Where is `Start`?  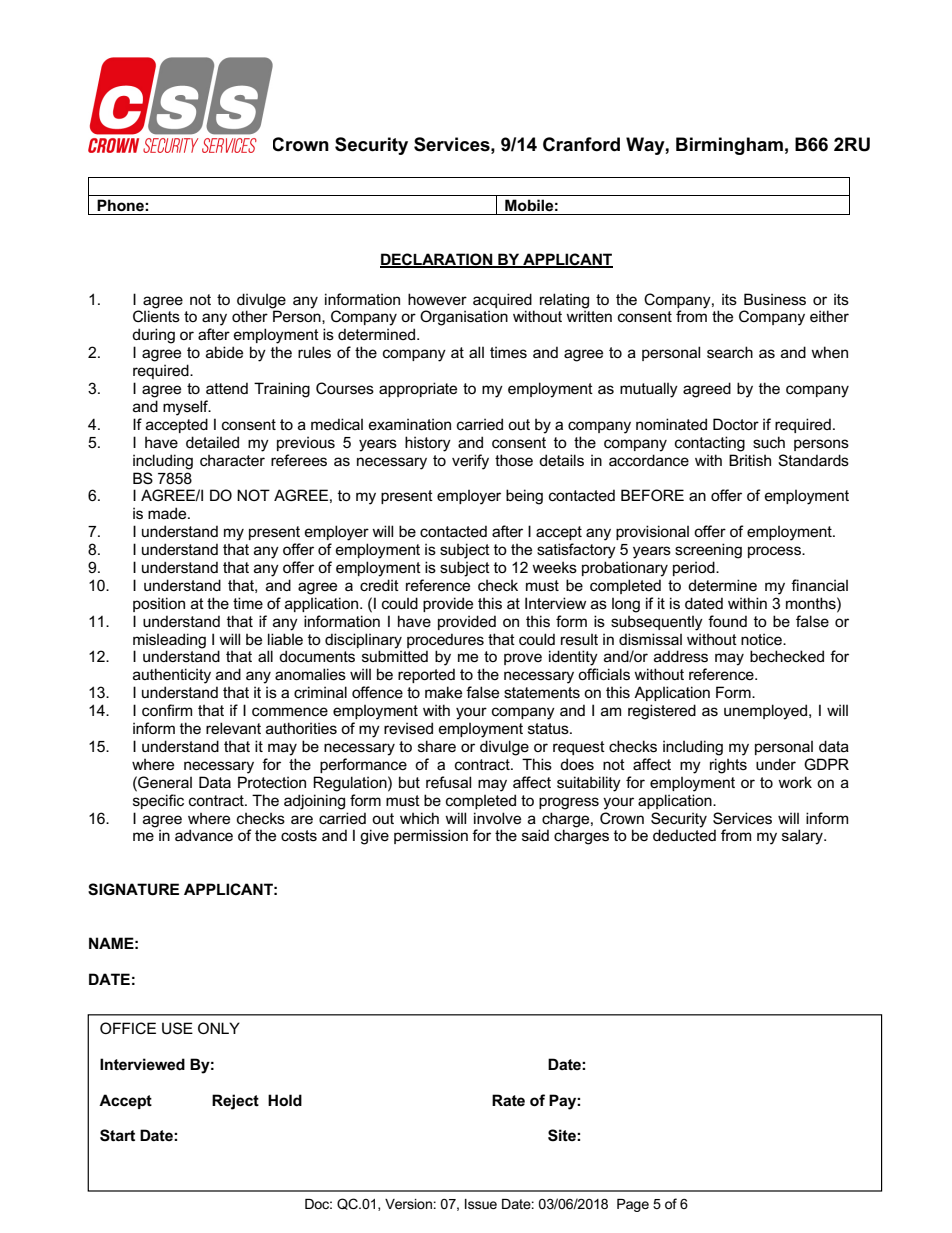 Start is located at coordinates (117, 1135).
